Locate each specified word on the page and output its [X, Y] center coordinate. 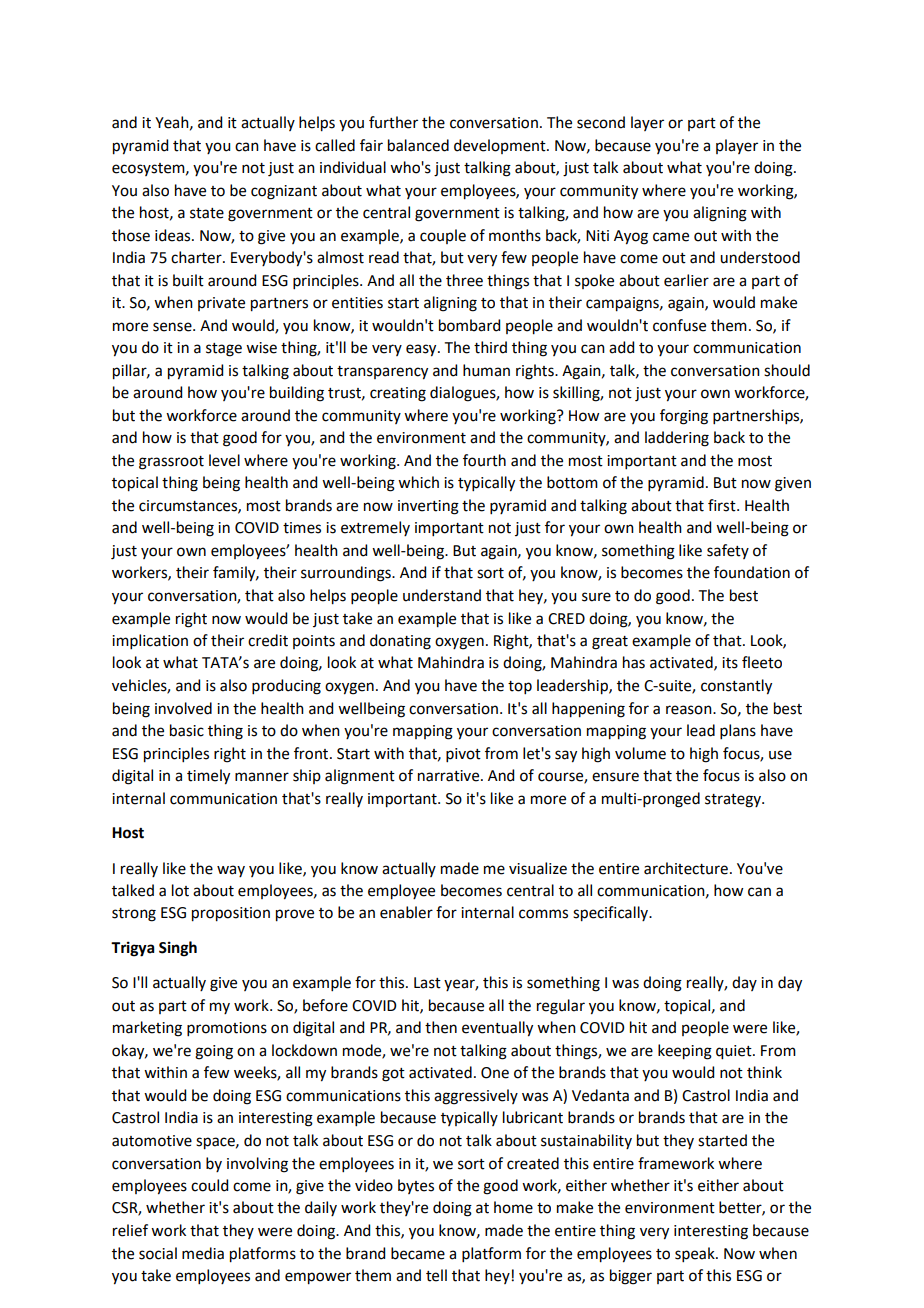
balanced [418, 145]
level [224, 460]
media [203, 1253]
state [207, 213]
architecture [686, 868]
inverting [428, 507]
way [231, 871]
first [723, 505]
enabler [406, 912]
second [601, 122]
